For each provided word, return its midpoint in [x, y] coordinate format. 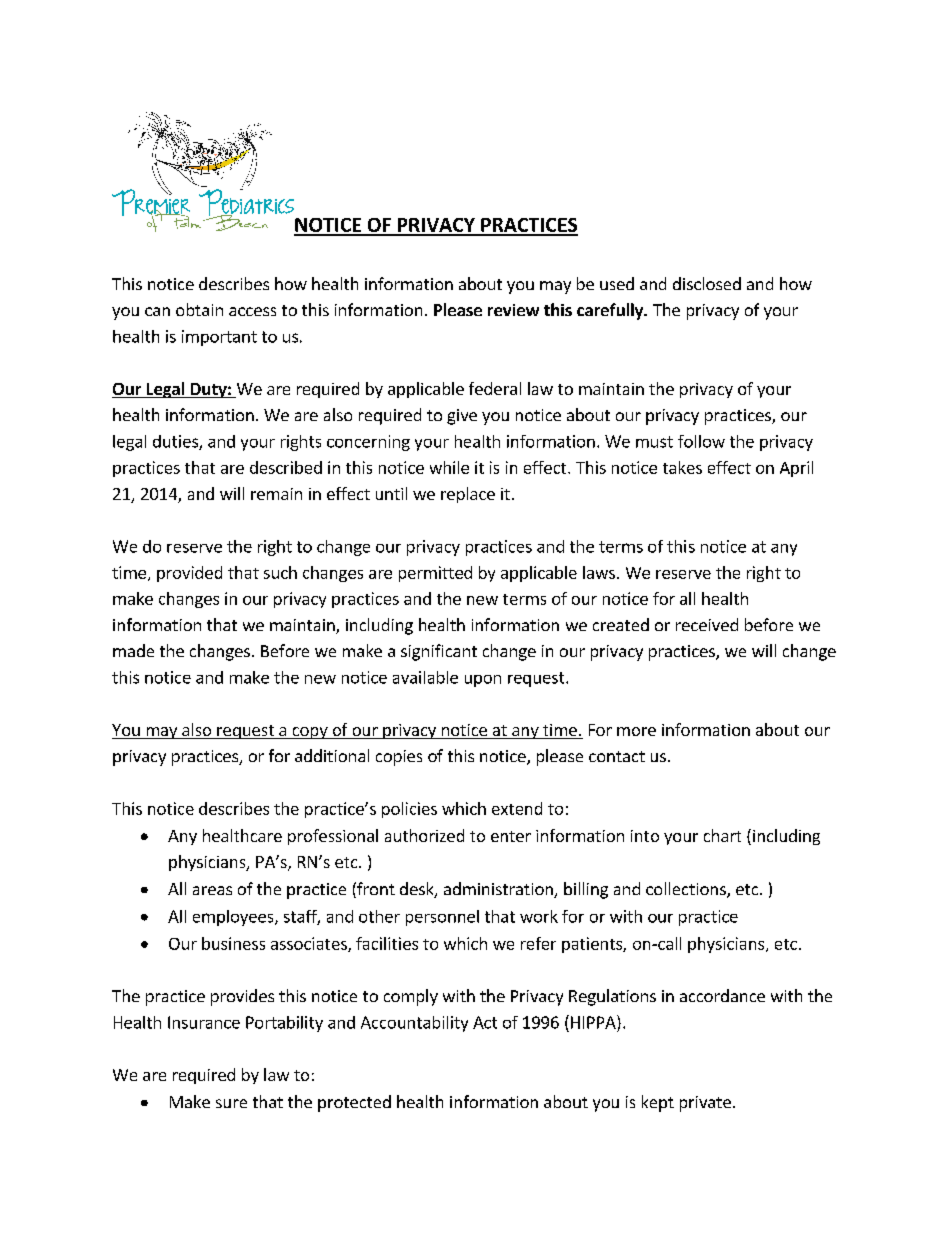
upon [483, 681]
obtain [199, 309]
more [636, 731]
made [133, 650]
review [513, 310]
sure [231, 1103]
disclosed [707, 283]
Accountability [414, 1024]
